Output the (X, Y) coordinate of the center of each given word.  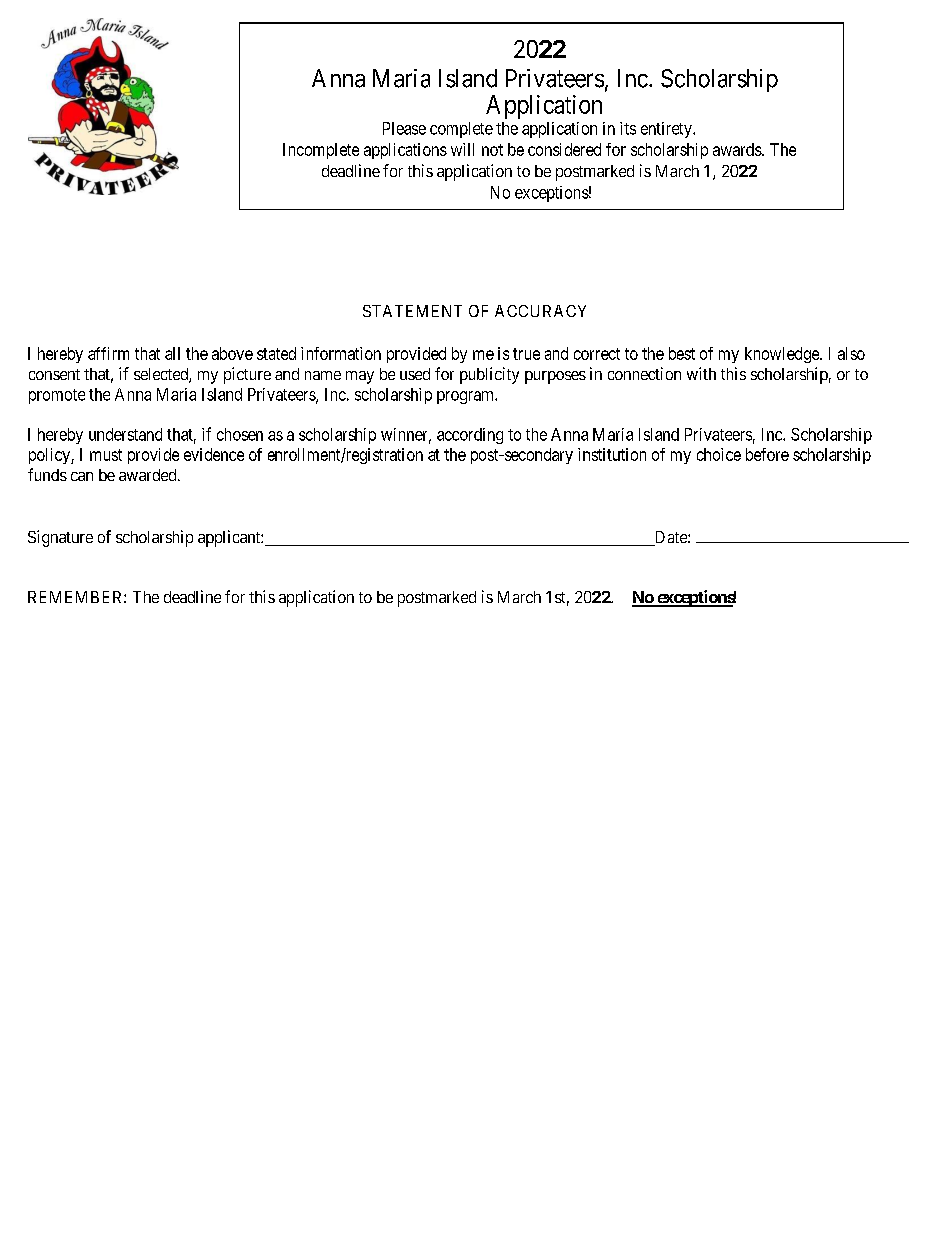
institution (612, 454)
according (470, 436)
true (526, 354)
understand (125, 434)
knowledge (783, 355)
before (767, 454)
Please (404, 128)
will (462, 149)
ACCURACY (540, 311)
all (172, 353)
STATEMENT (412, 311)
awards (738, 149)
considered (564, 149)
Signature (60, 538)
